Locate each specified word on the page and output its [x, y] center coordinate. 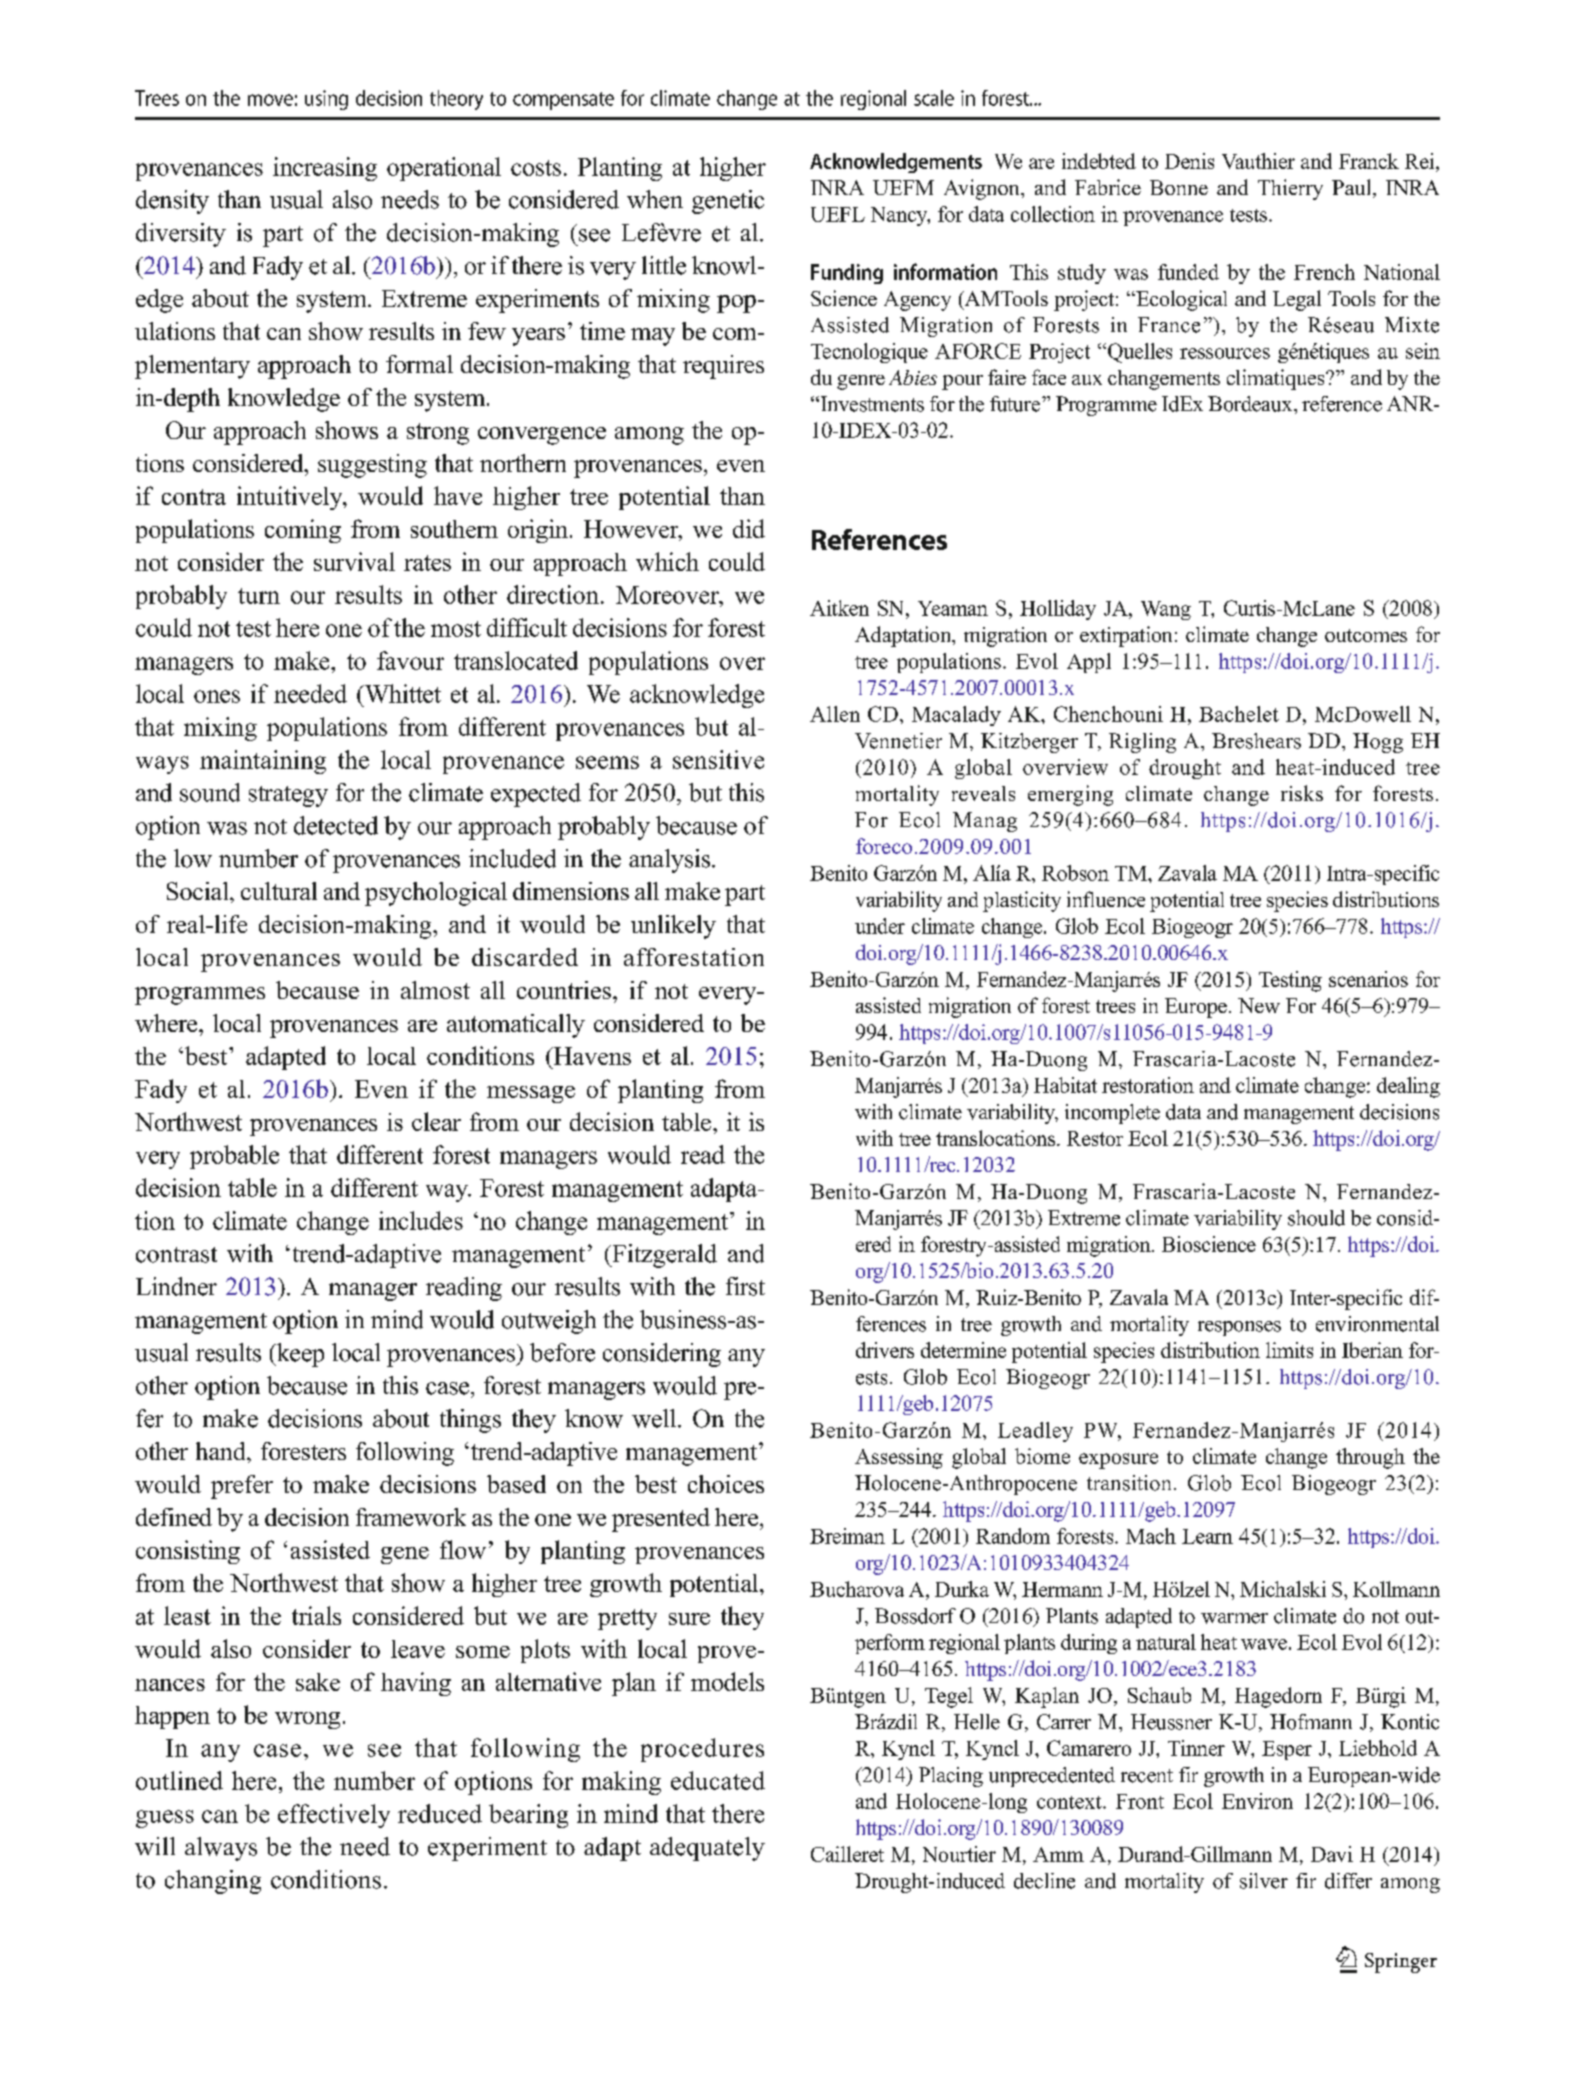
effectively [334, 1816]
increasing [325, 169]
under [880, 926]
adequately [707, 1849]
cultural [279, 891]
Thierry [1290, 189]
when [655, 199]
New [1259, 1005]
